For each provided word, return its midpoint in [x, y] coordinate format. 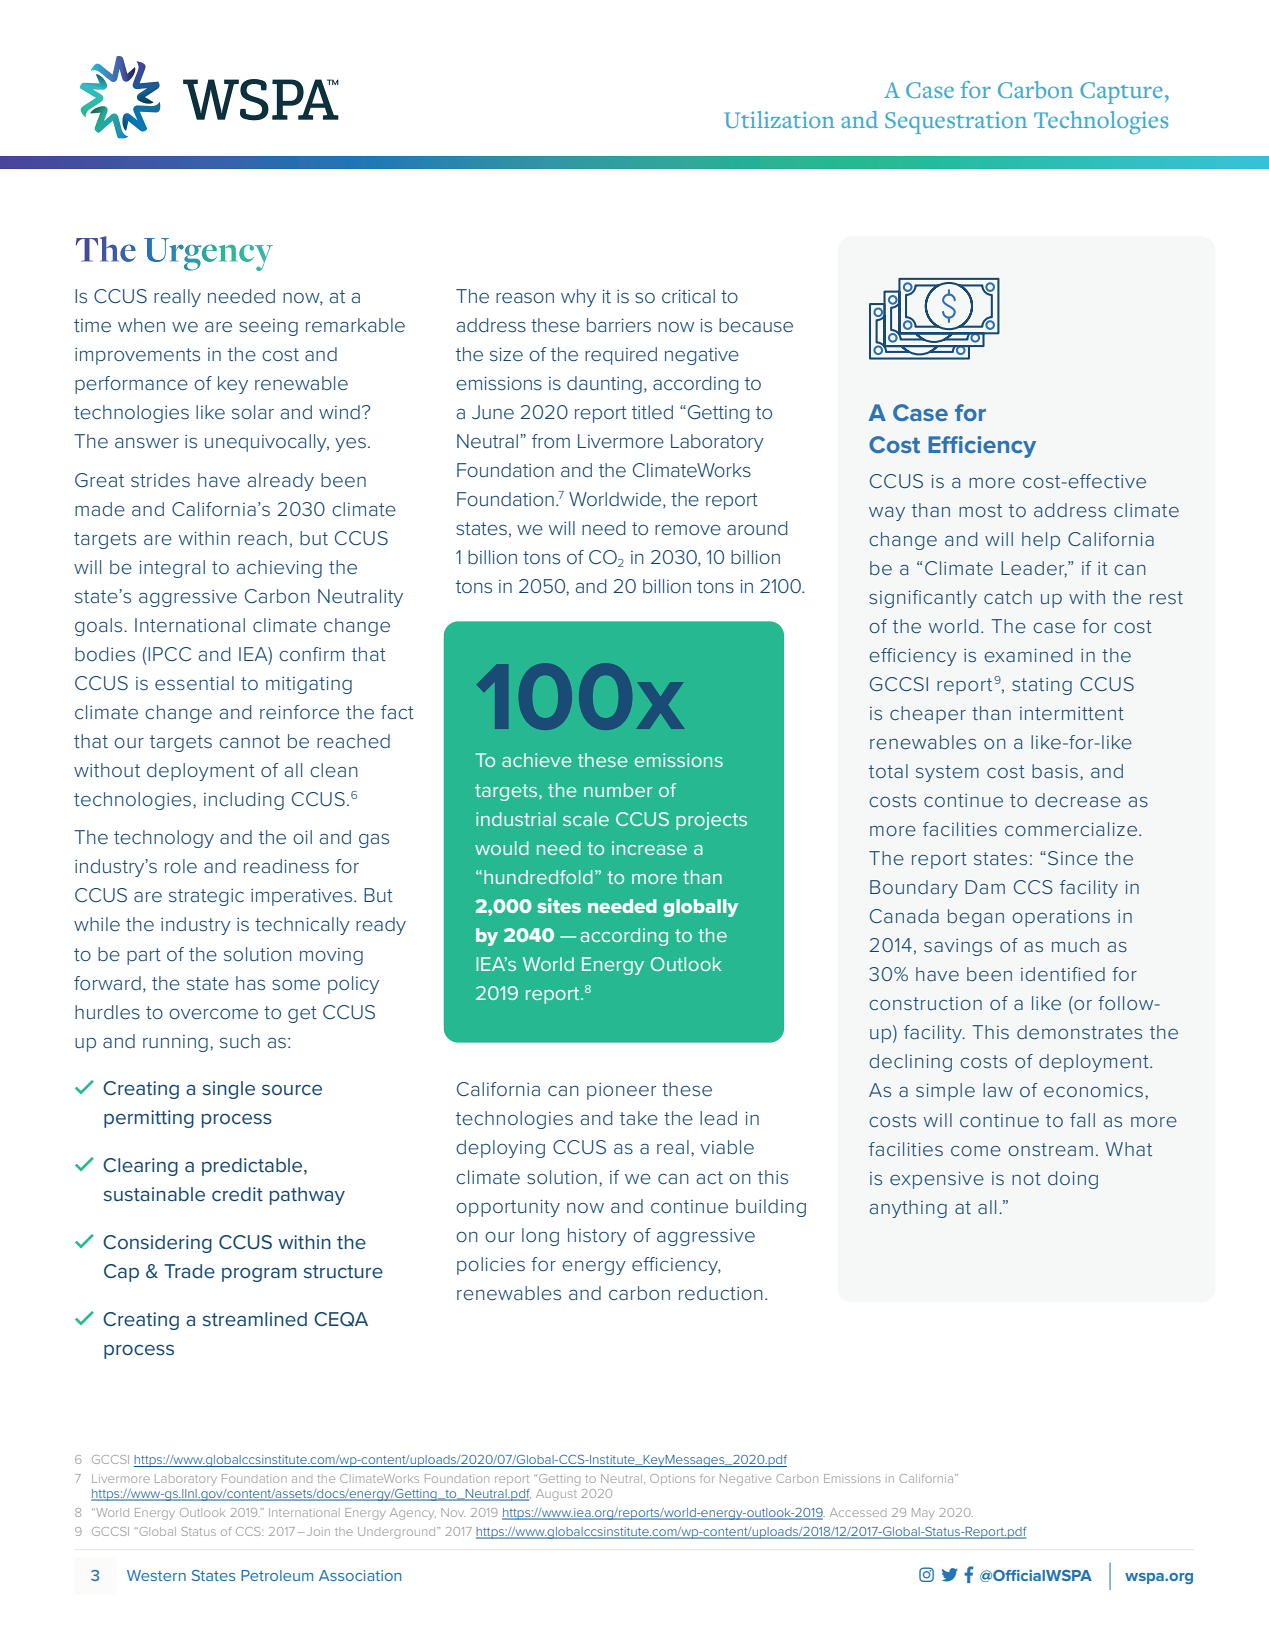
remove [688, 530]
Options [672, 1479]
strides [160, 480]
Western [156, 1575]
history [597, 1237]
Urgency [208, 254]
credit [237, 1194]
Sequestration [956, 122]
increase [649, 848]
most [980, 510]
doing [1073, 1180]
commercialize [1071, 829]
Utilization [780, 119]
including [244, 801]
